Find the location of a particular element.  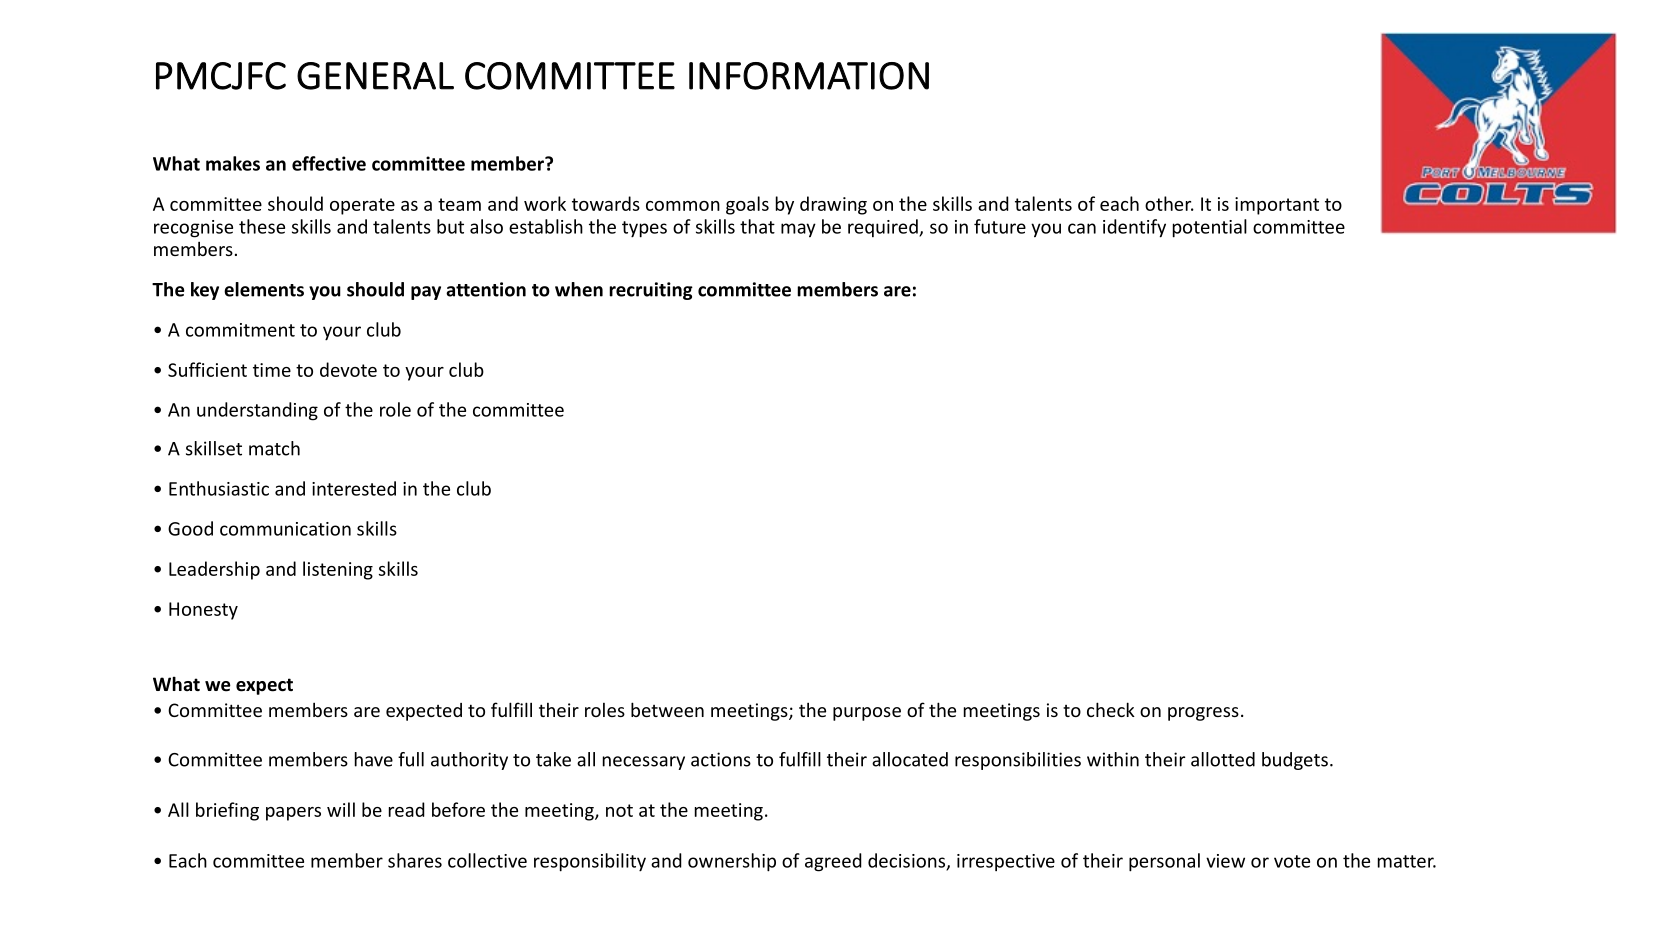

potential is located at coordinates (1210, 228).
